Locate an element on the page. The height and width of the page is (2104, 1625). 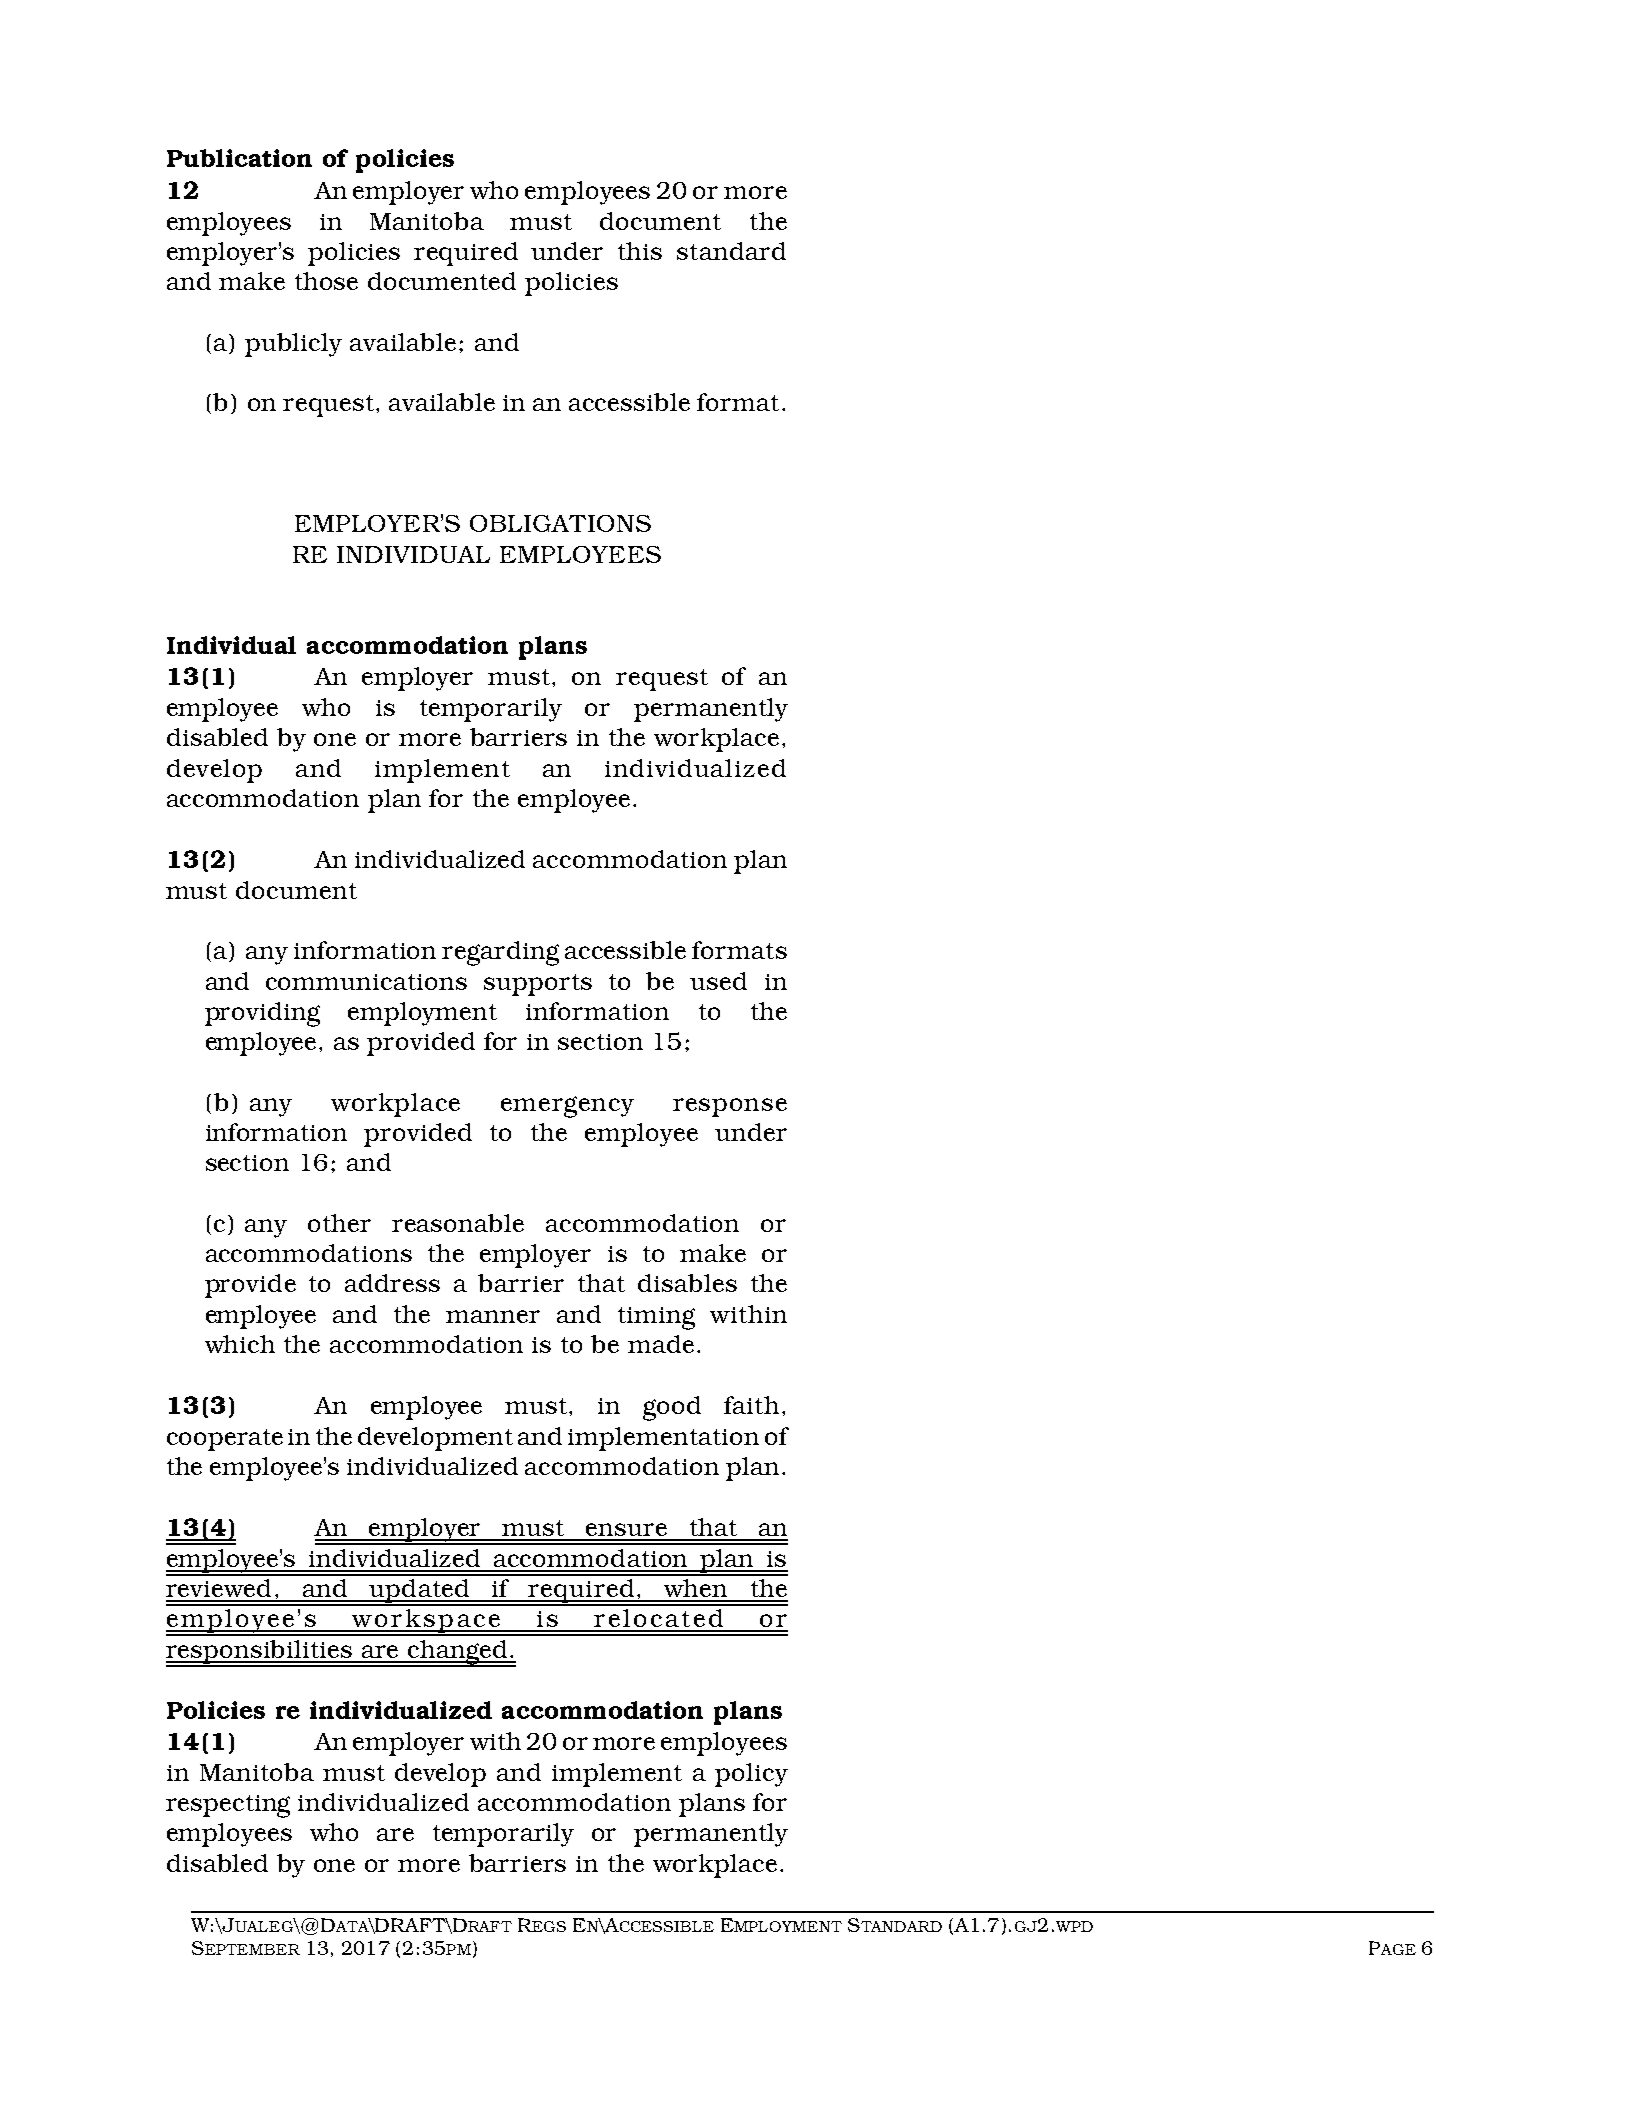
Publication is located at coordinates (239, 158).
